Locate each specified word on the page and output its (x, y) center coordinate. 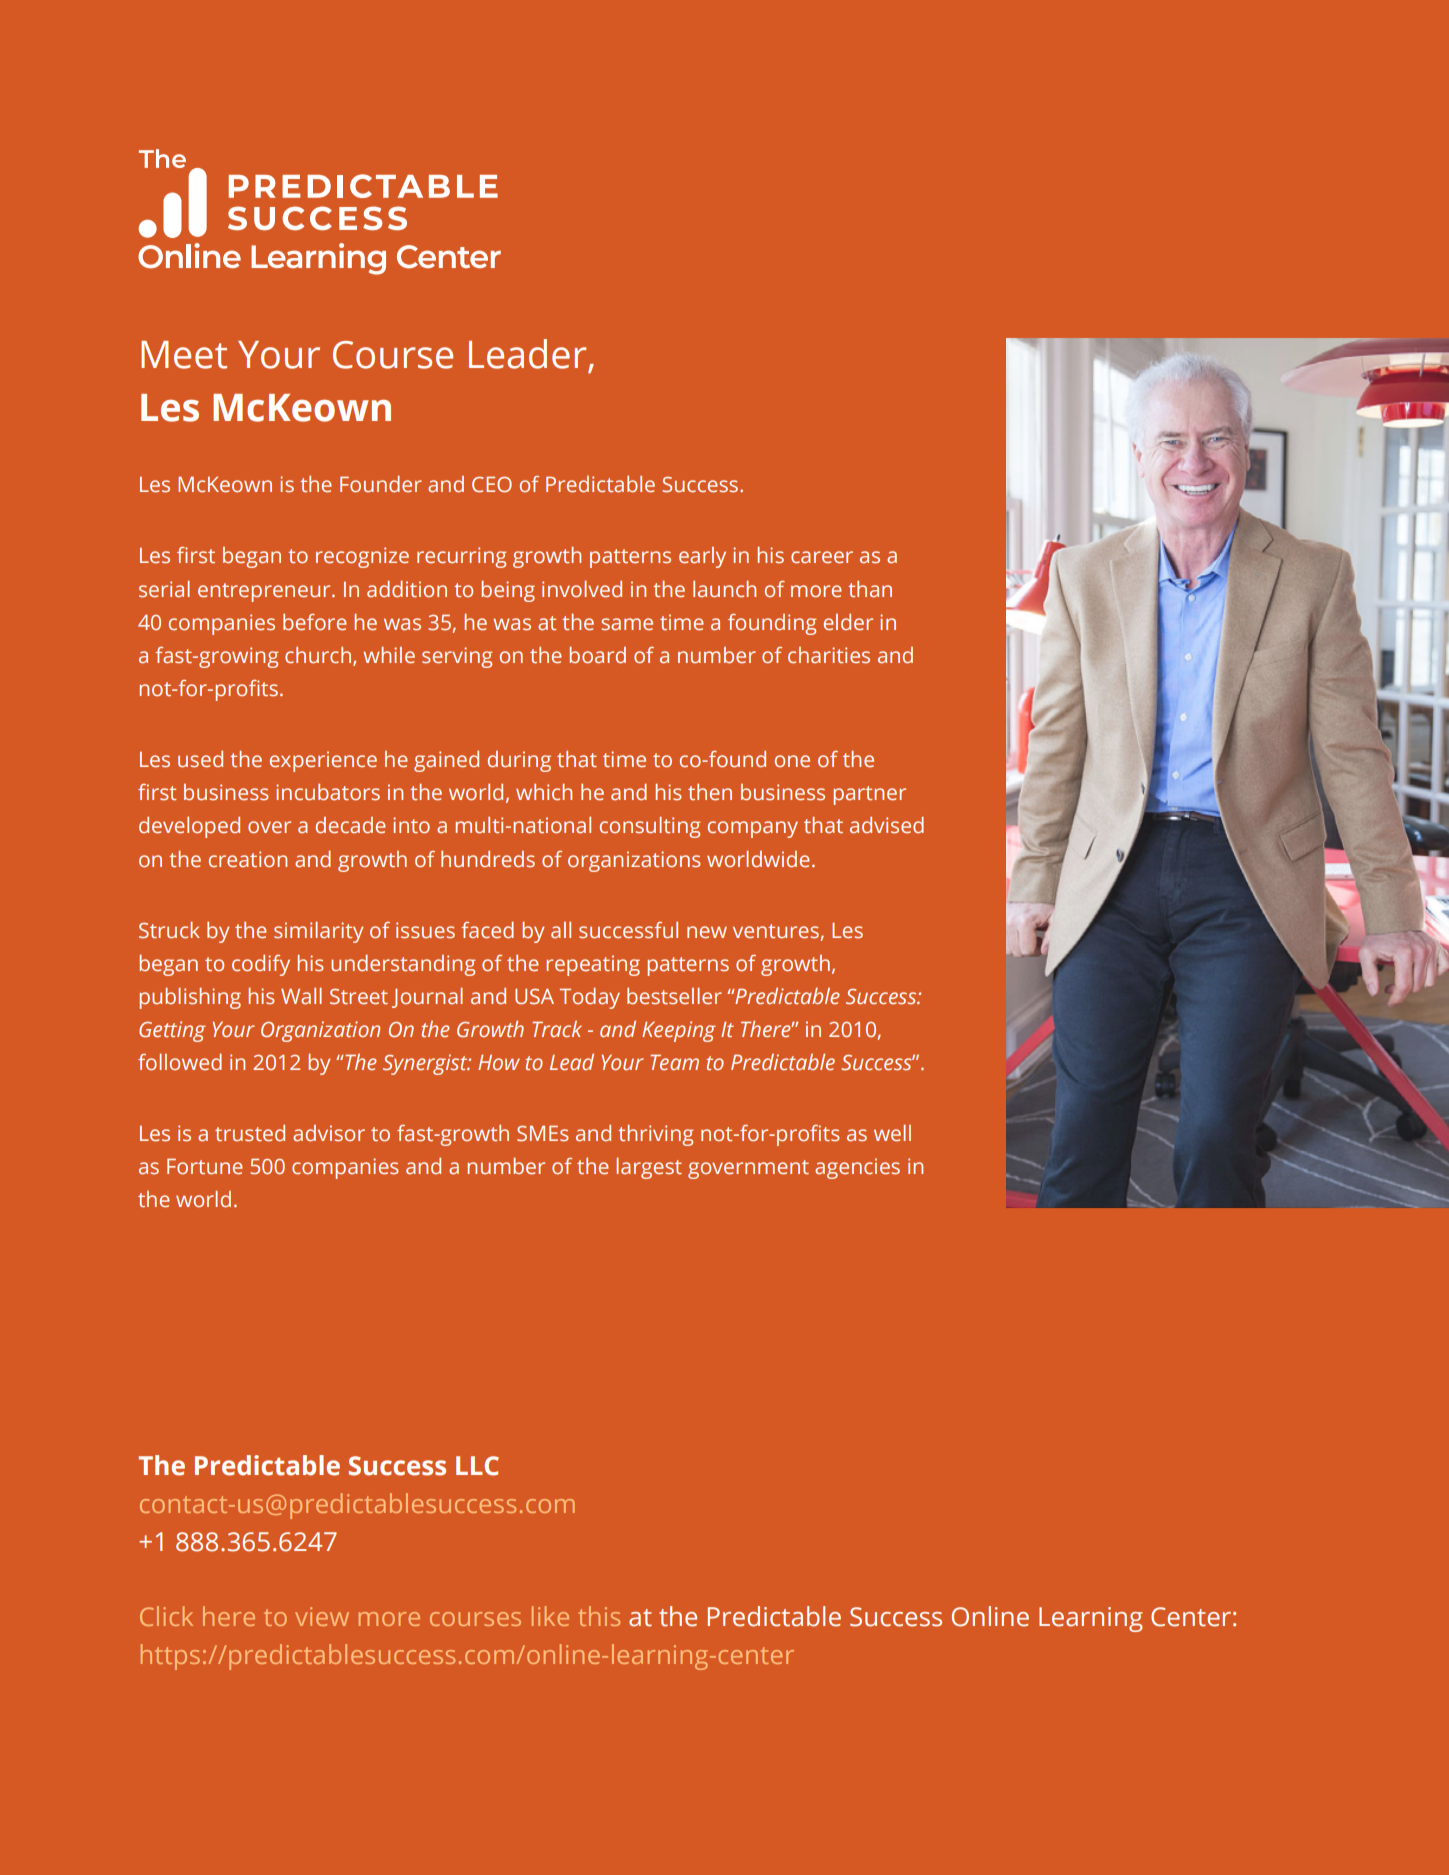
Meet (184, 355)
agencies (857, 1168)
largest (649, 1168)
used (200, 759)
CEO (492, 484)
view (322, 1616)
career (822, 557)
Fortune (205, 1166)
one (792, 761)
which (544, 792)
